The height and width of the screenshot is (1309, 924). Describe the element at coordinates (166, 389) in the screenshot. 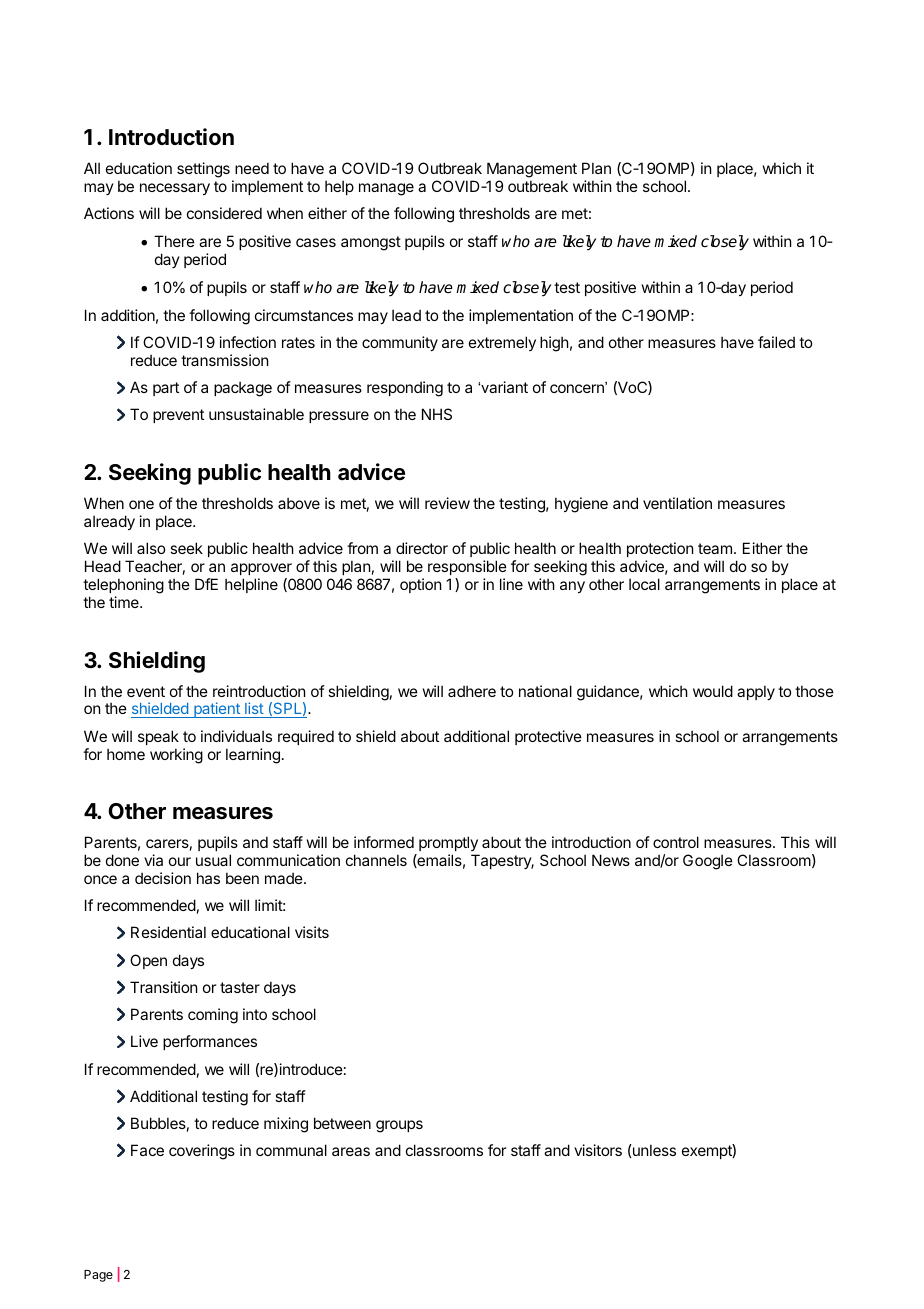

I see `part` at that location.
